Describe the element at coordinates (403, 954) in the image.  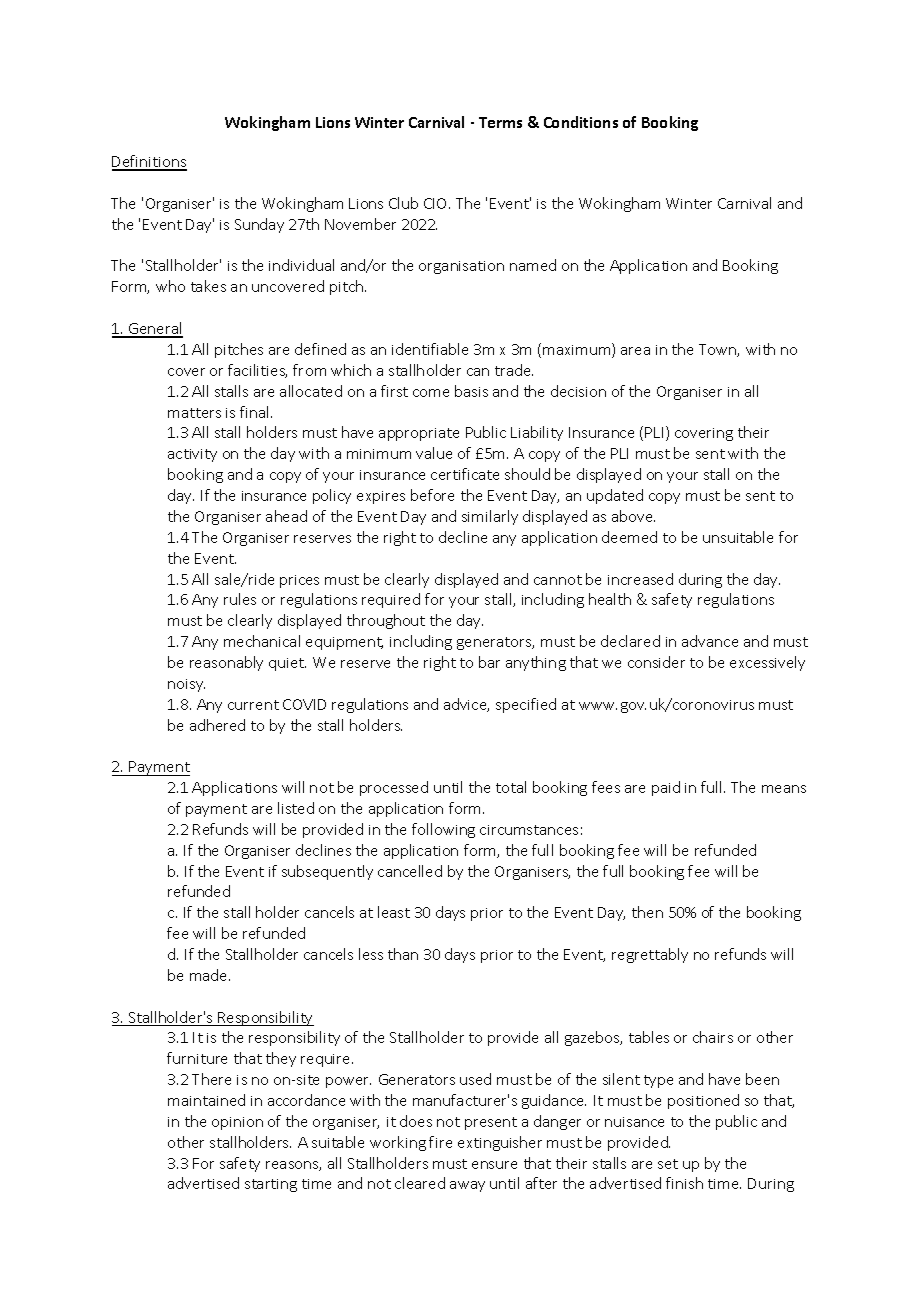
I see `than` at that location.
